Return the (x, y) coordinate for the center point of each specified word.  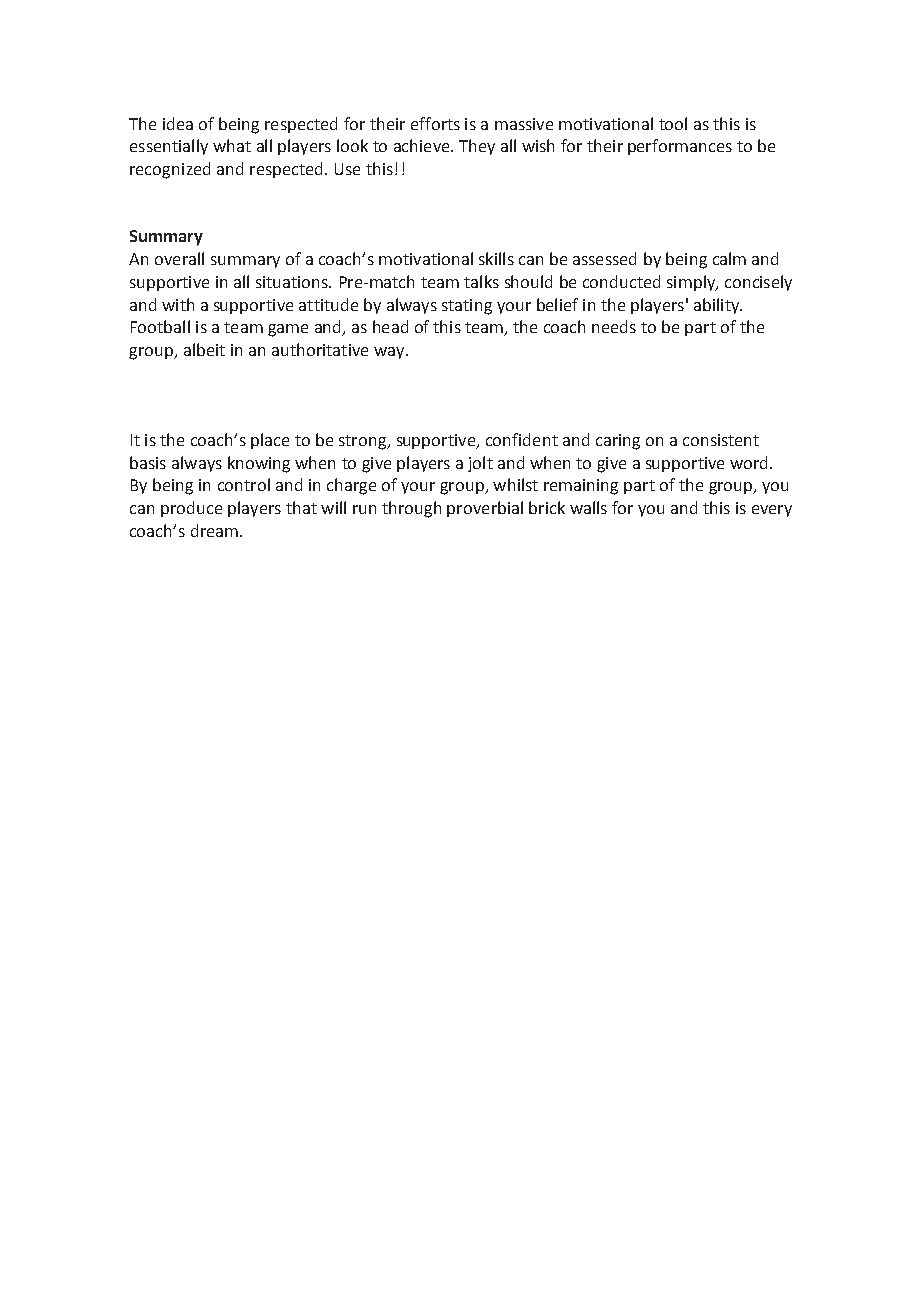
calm (729, 258)
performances (680, 147)
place (270, 441)
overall (179, 258)
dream (214, 530)
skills (496, 258)
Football (160, 326)
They (477, 147)
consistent (721, 440)
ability (717, 306)
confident (522, 439)
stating (467, 307)
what (232, 145)
